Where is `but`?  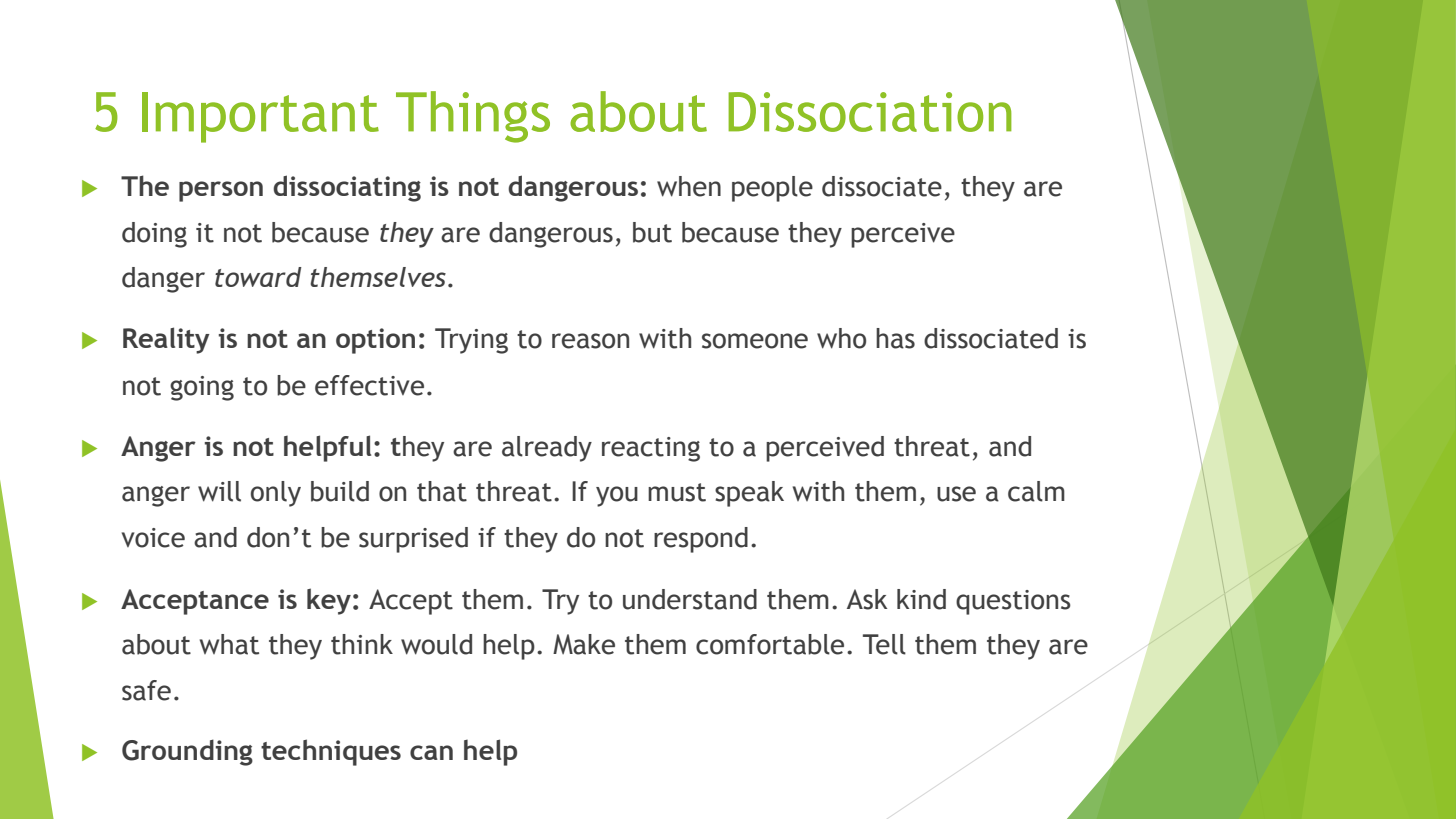 but is located at coordinates (652, 232).
